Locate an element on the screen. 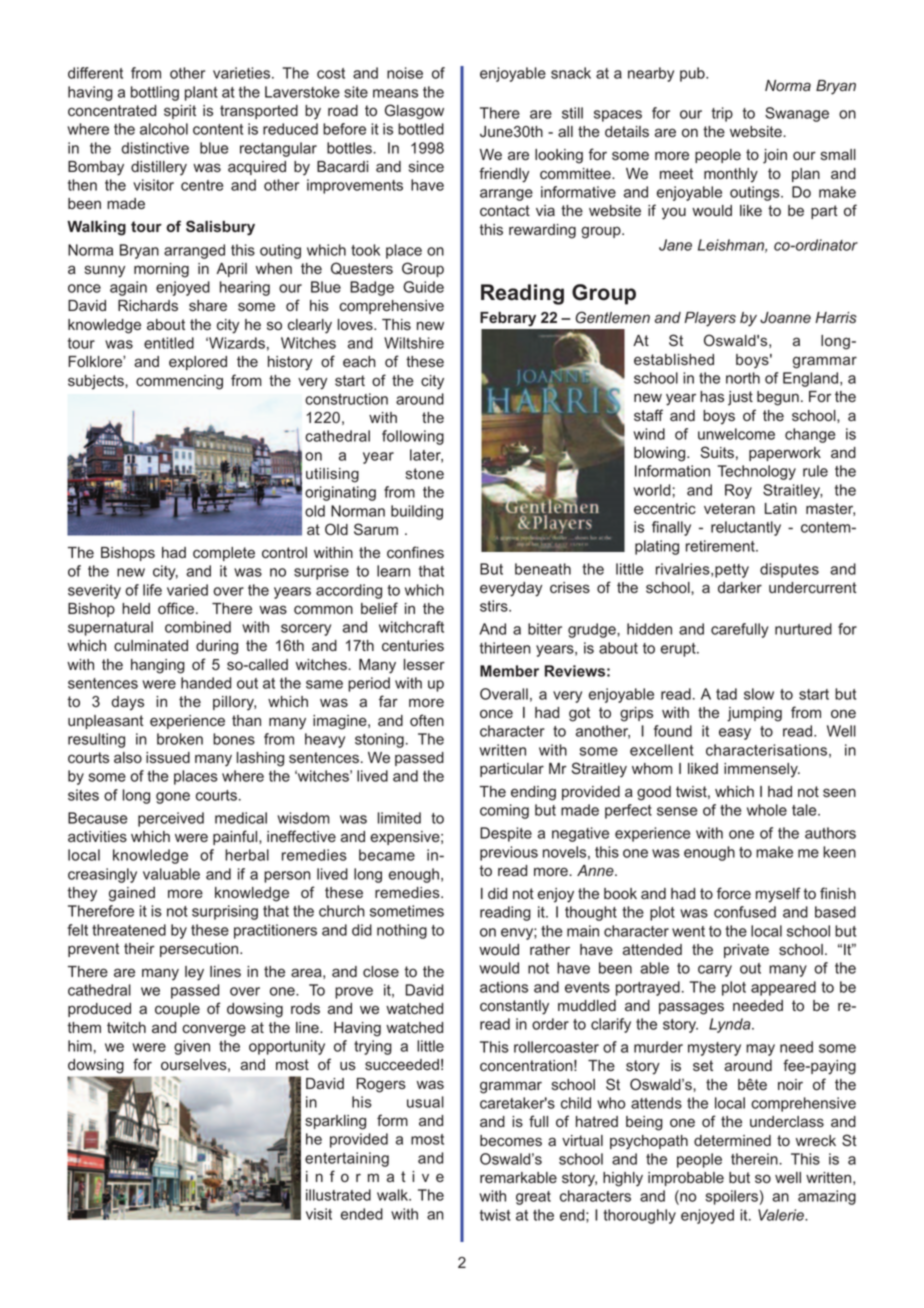  becomes is located at coordinates (511, 1140).
